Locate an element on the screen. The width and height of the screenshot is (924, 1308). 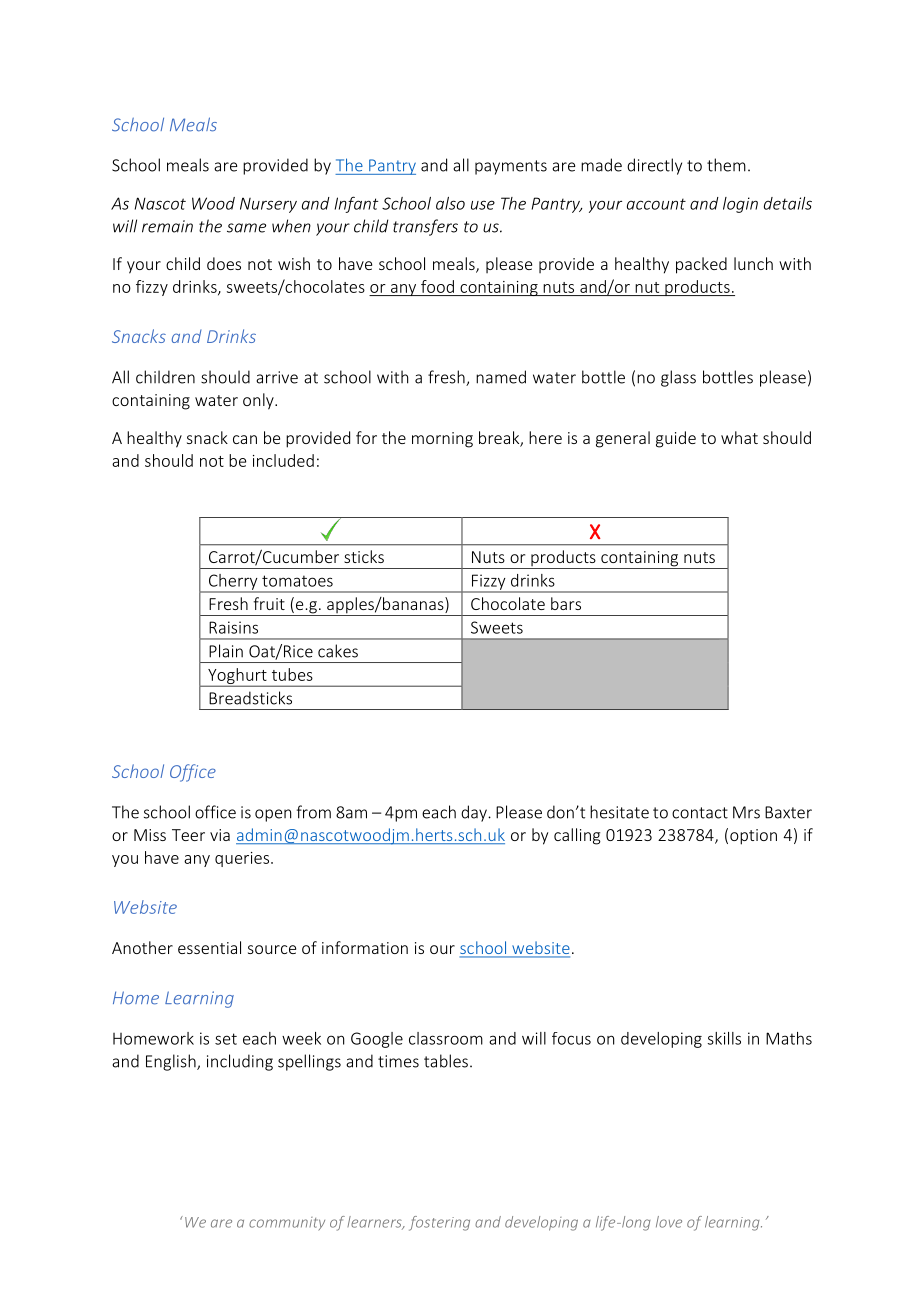
morning is located at coordinates (442, 440).
